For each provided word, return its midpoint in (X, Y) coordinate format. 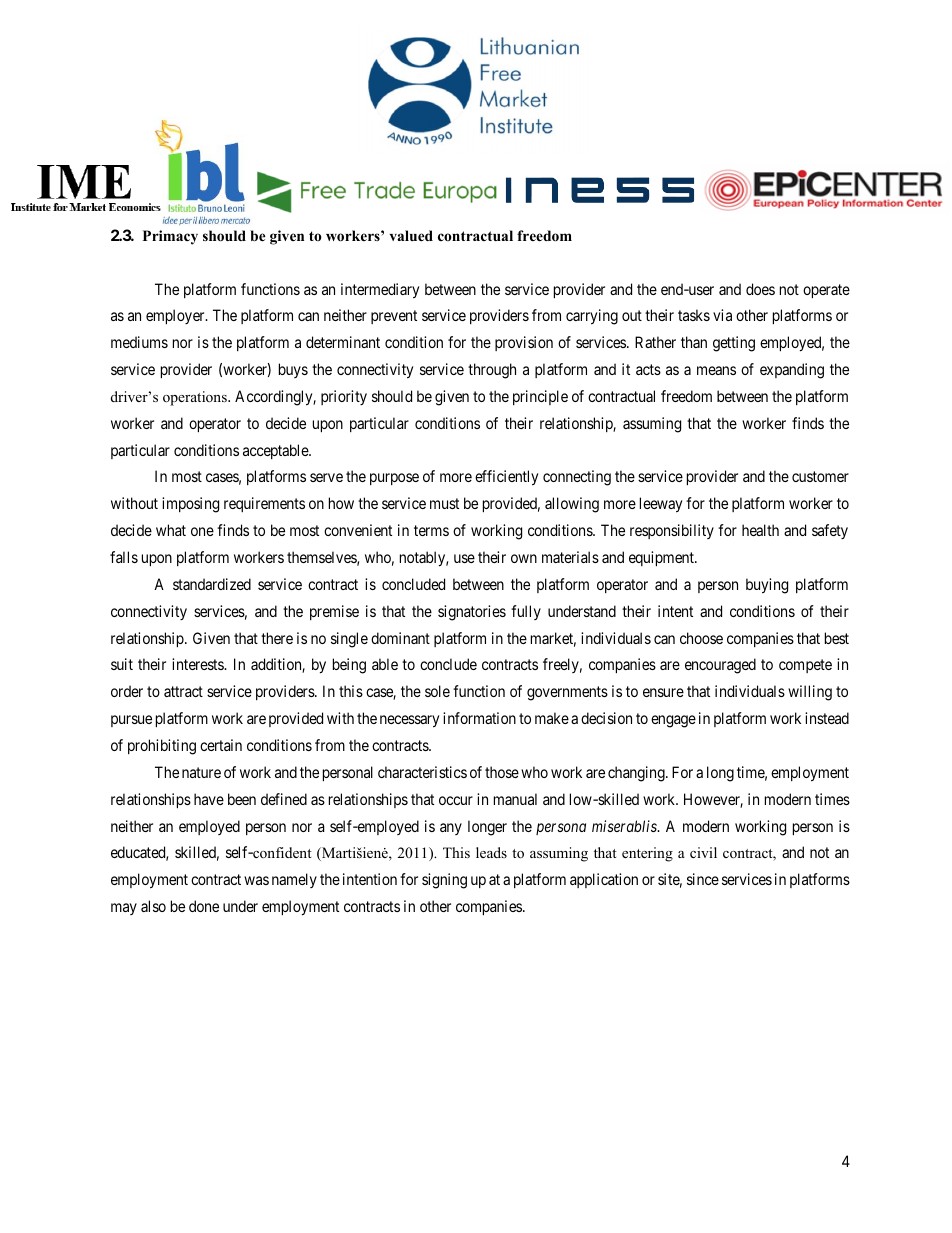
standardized (212, 584)
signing (444, 881)
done (204, 906)
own (524, 558)
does (760, 289)
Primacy (170, 237)
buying (767, 586)
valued (411, 235)
